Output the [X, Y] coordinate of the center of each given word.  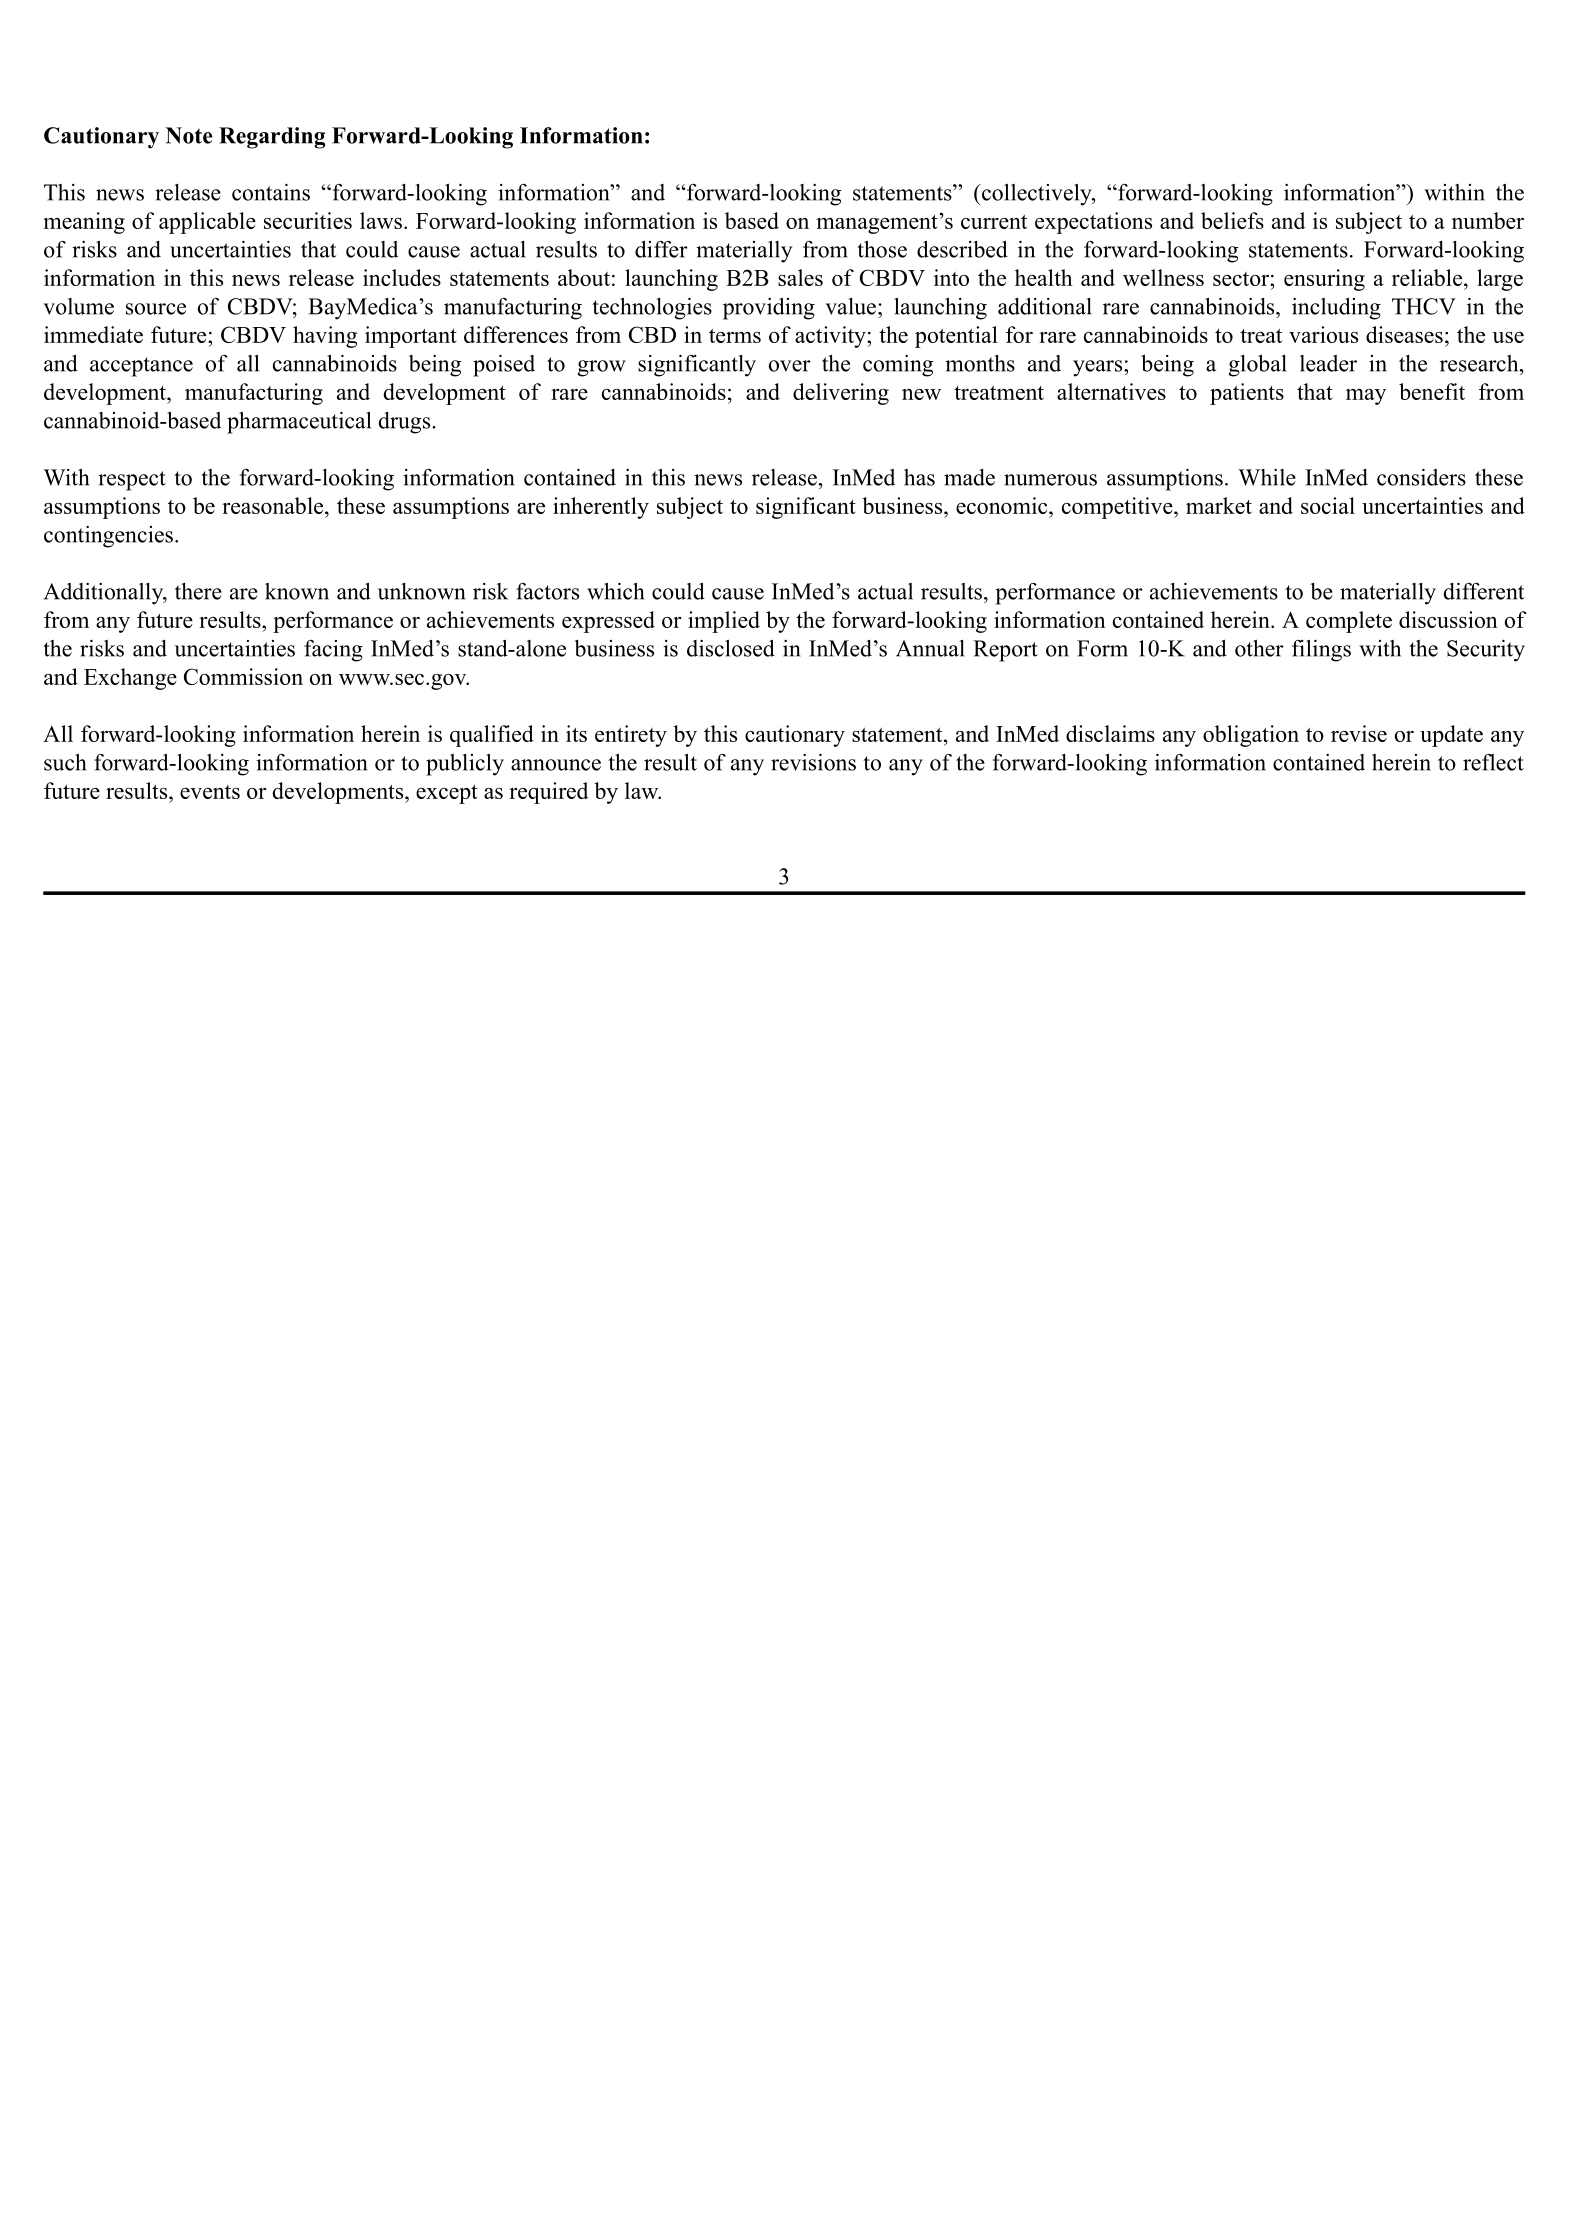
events [210, 792]
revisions [813, 762]
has [919, 477]
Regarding [272, 138]
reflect [1493, 762]
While [1267, 477]
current [994, 222]
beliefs [1232, 220]
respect [132, 481]
